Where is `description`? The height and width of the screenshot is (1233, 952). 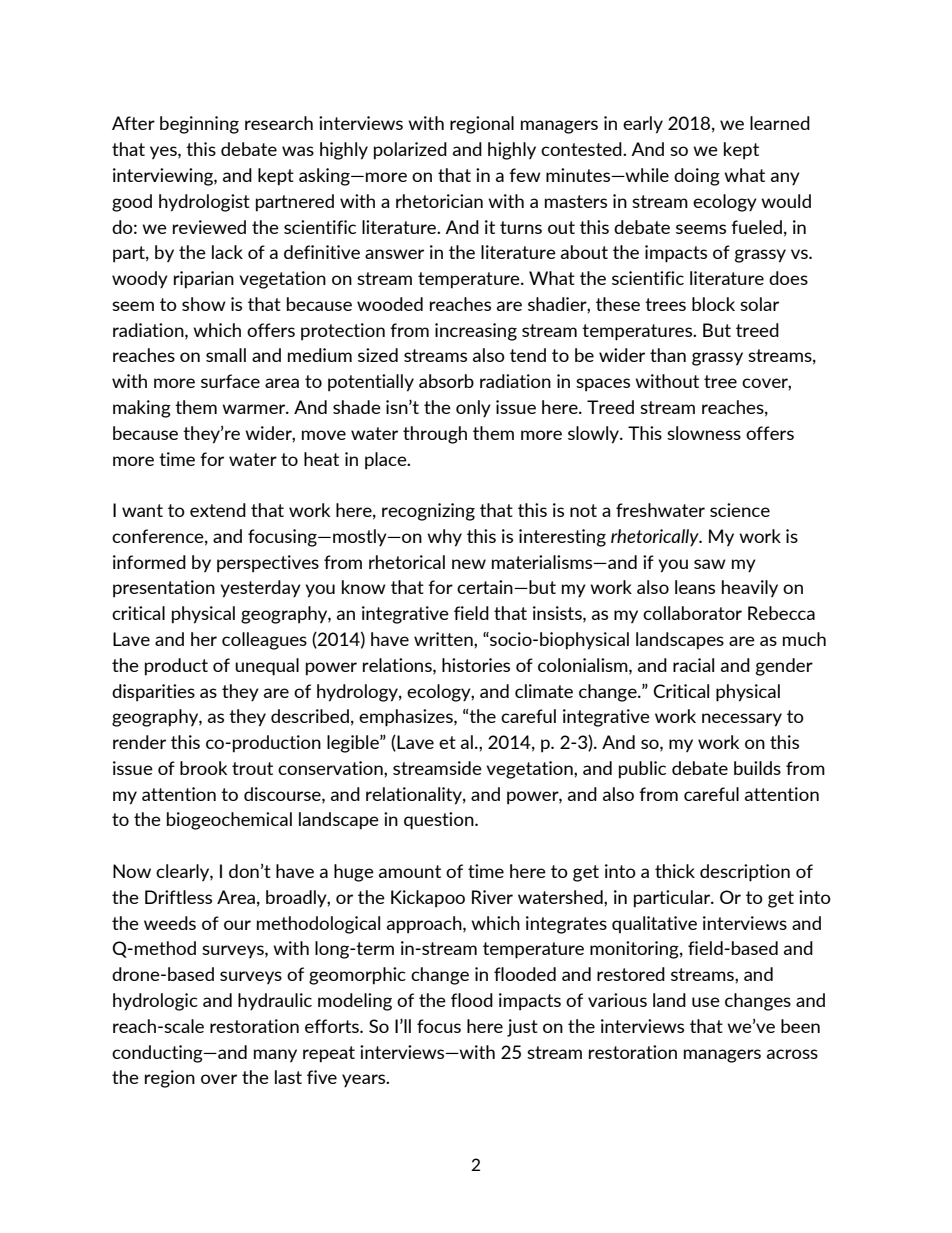
description is located at coordinates (745, 873).
